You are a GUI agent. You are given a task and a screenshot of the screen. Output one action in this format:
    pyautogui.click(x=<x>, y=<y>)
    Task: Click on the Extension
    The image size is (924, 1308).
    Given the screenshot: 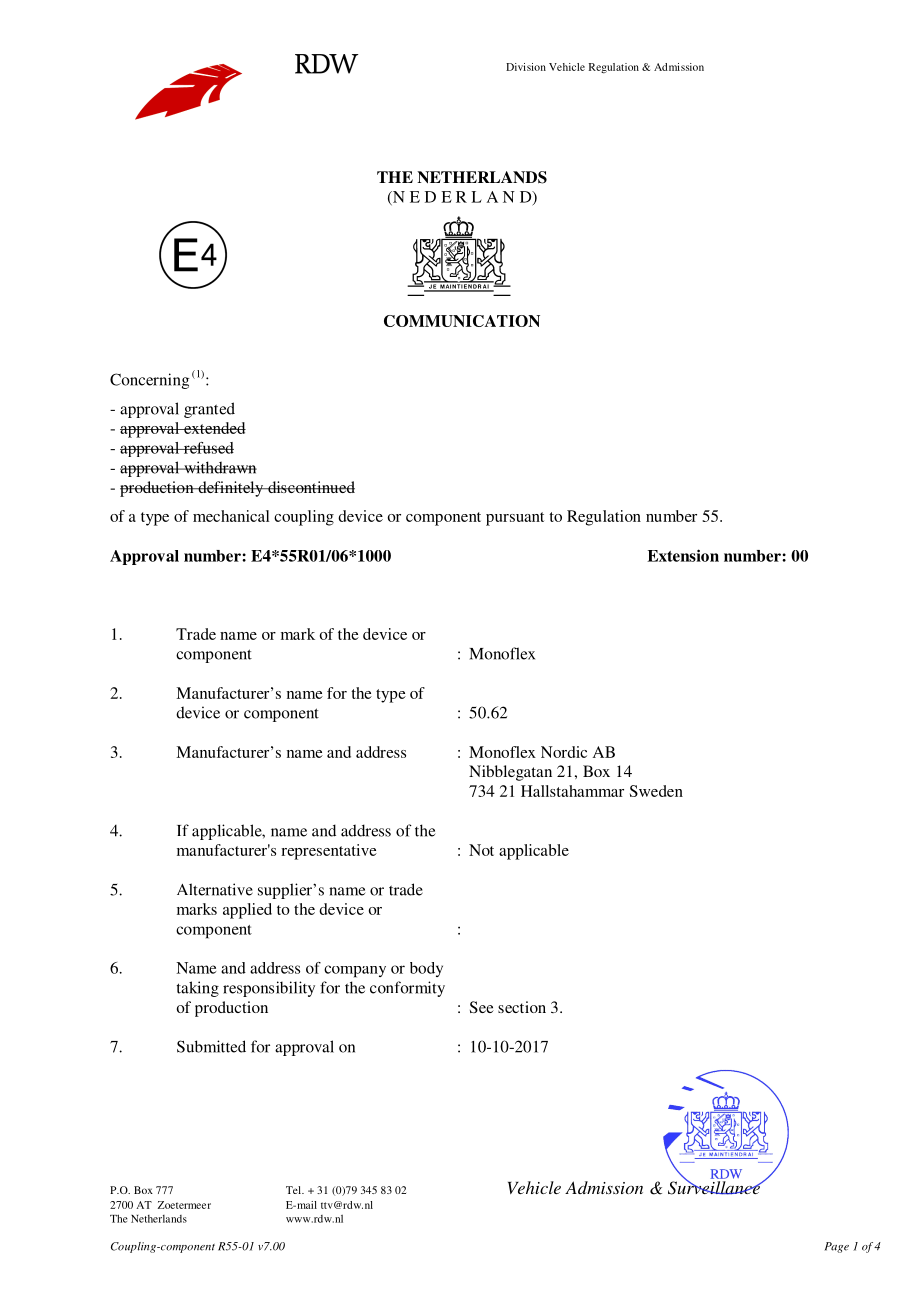 What is the action you would take?
    pyautogui.click(x=683, y=555)
